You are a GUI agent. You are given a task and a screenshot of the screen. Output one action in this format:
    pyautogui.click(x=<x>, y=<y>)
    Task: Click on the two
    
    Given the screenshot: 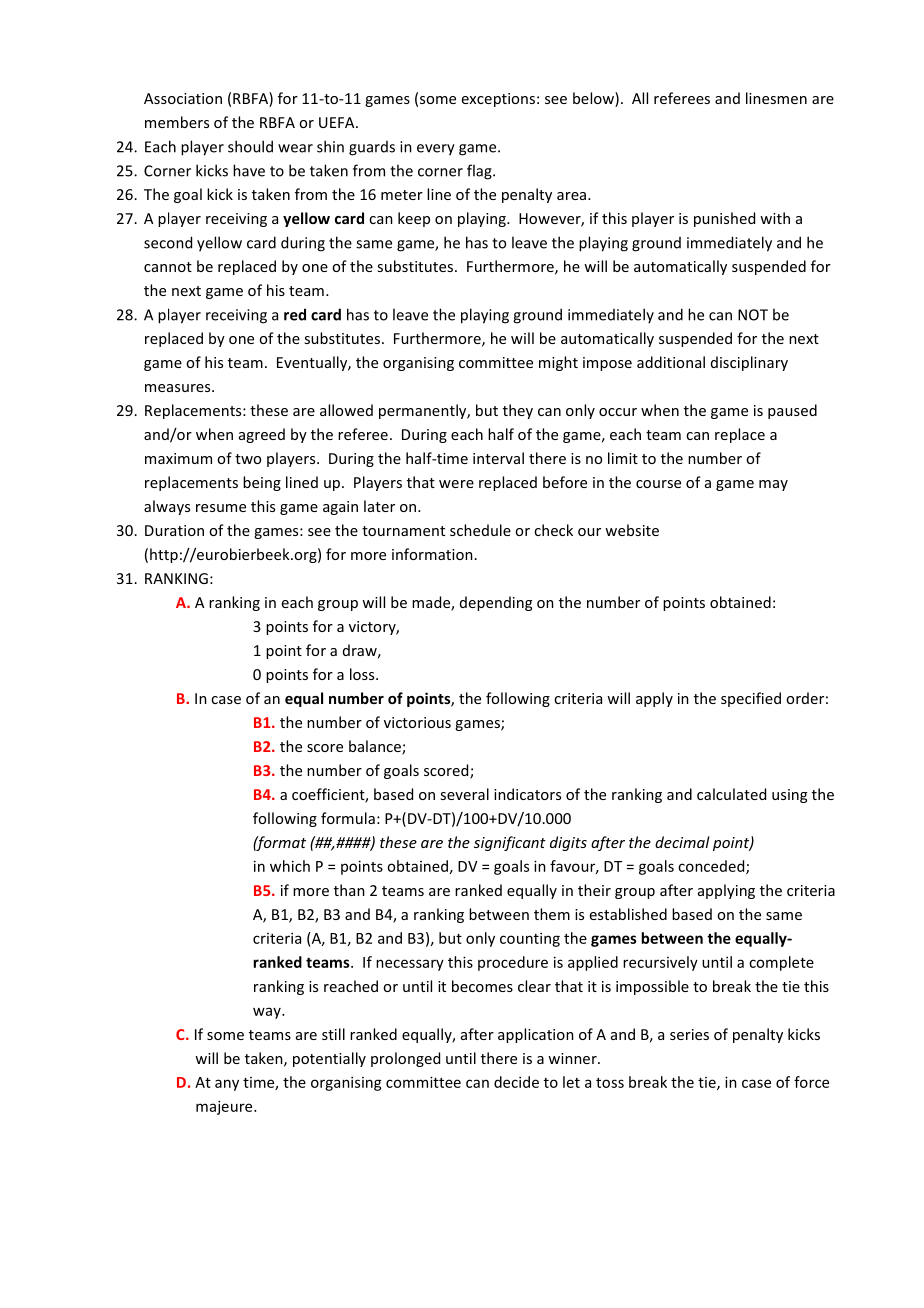 What is the action you would take?
    pyautogui.click(x=248, y=459)
